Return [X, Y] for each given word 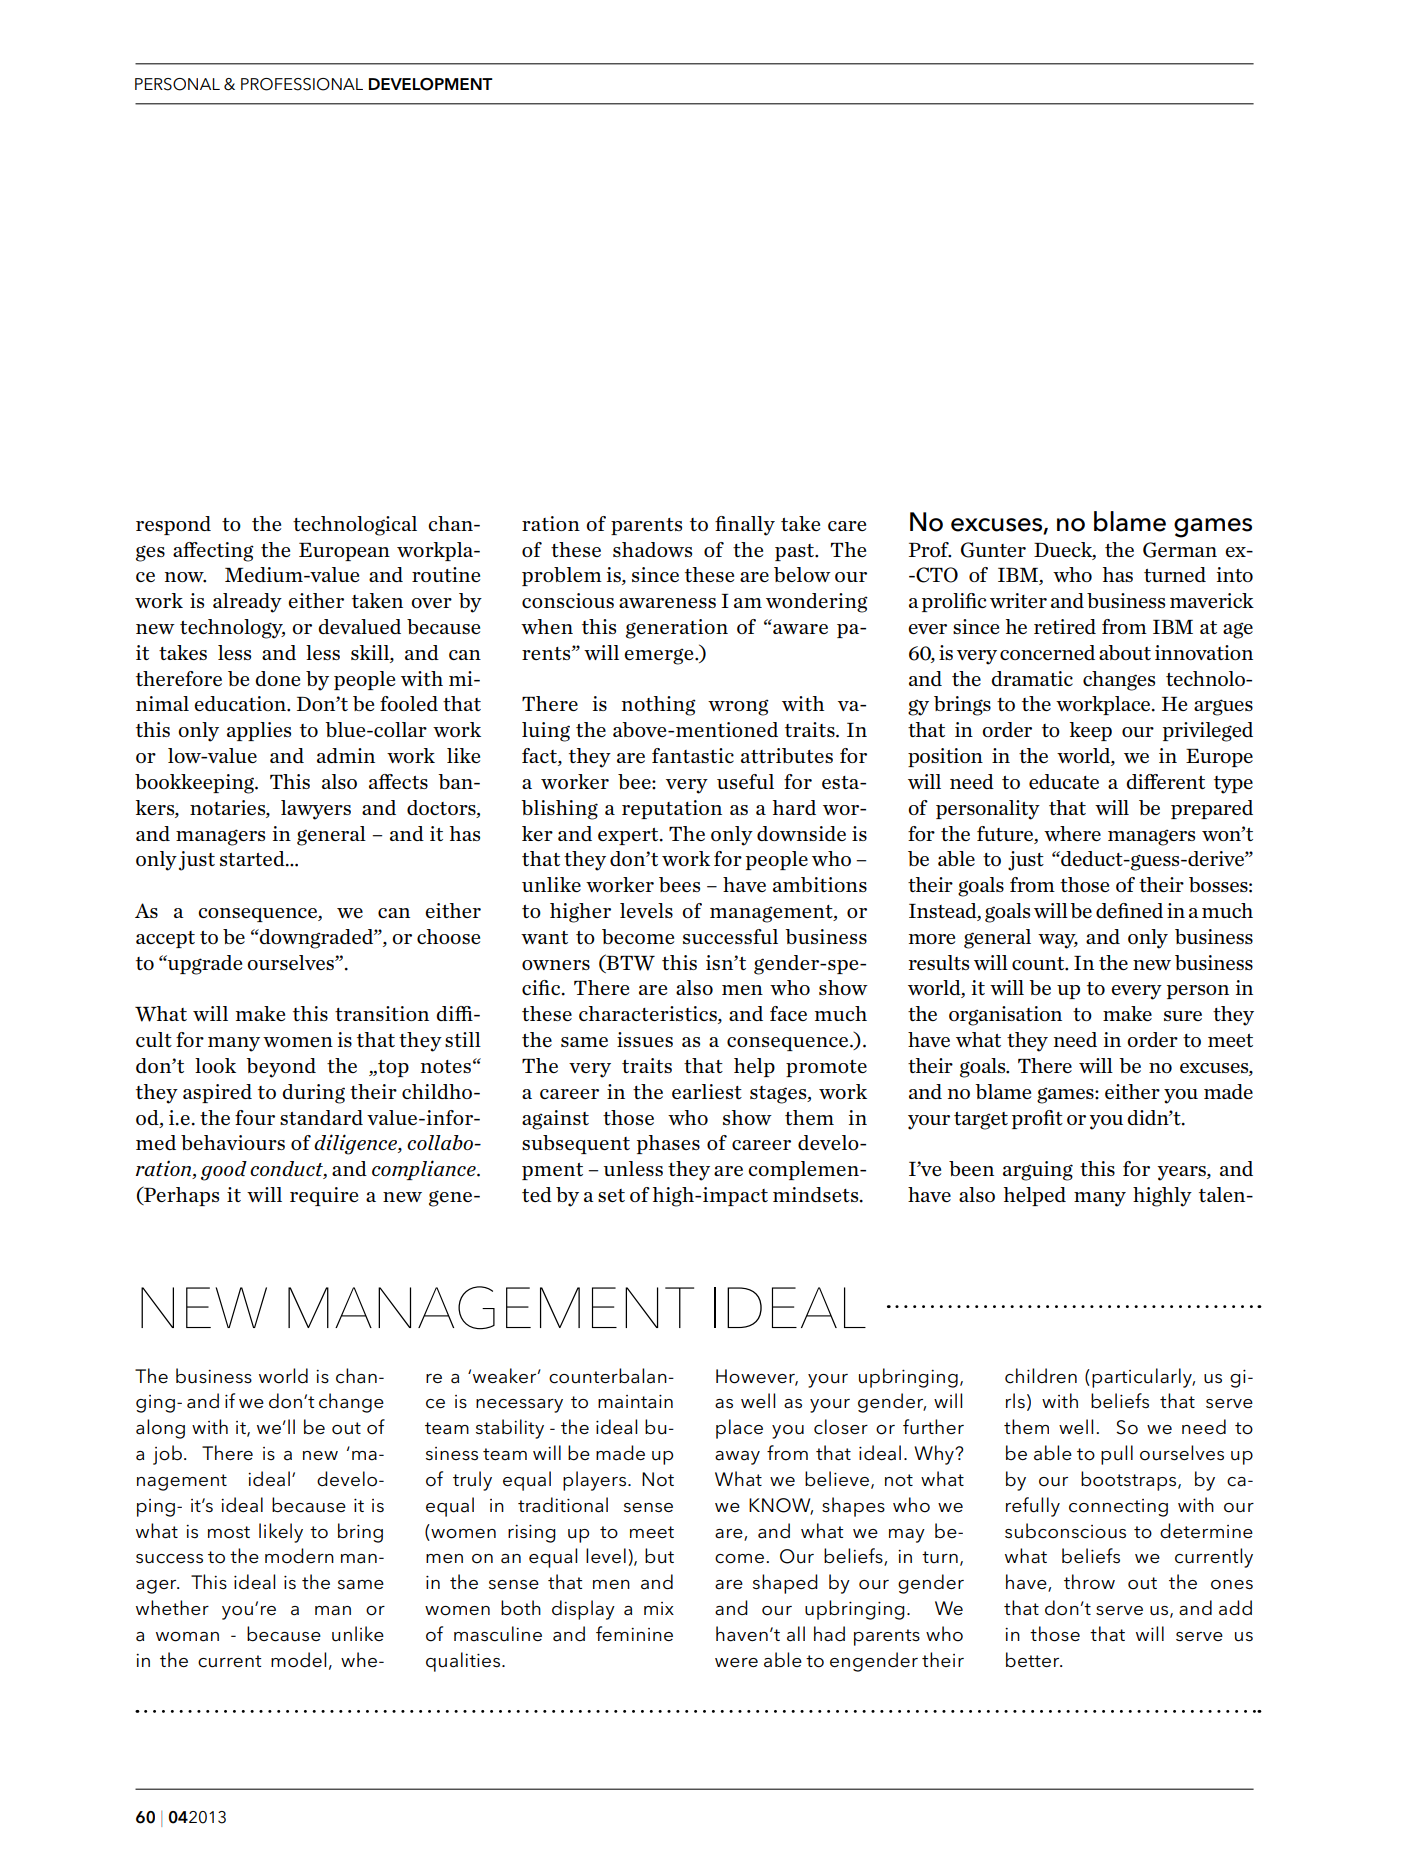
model [298, 1660]
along [160, 1429]
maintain [635, 1401]
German [1180, 550]
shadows [652, 549]
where [1072, 833]
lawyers [316, 810]
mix [659, 1608]
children [1041, 1376]
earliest [707, 1091]
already [247, 603]
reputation [672, 809]
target [981, 1121]
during [313, 1094]
